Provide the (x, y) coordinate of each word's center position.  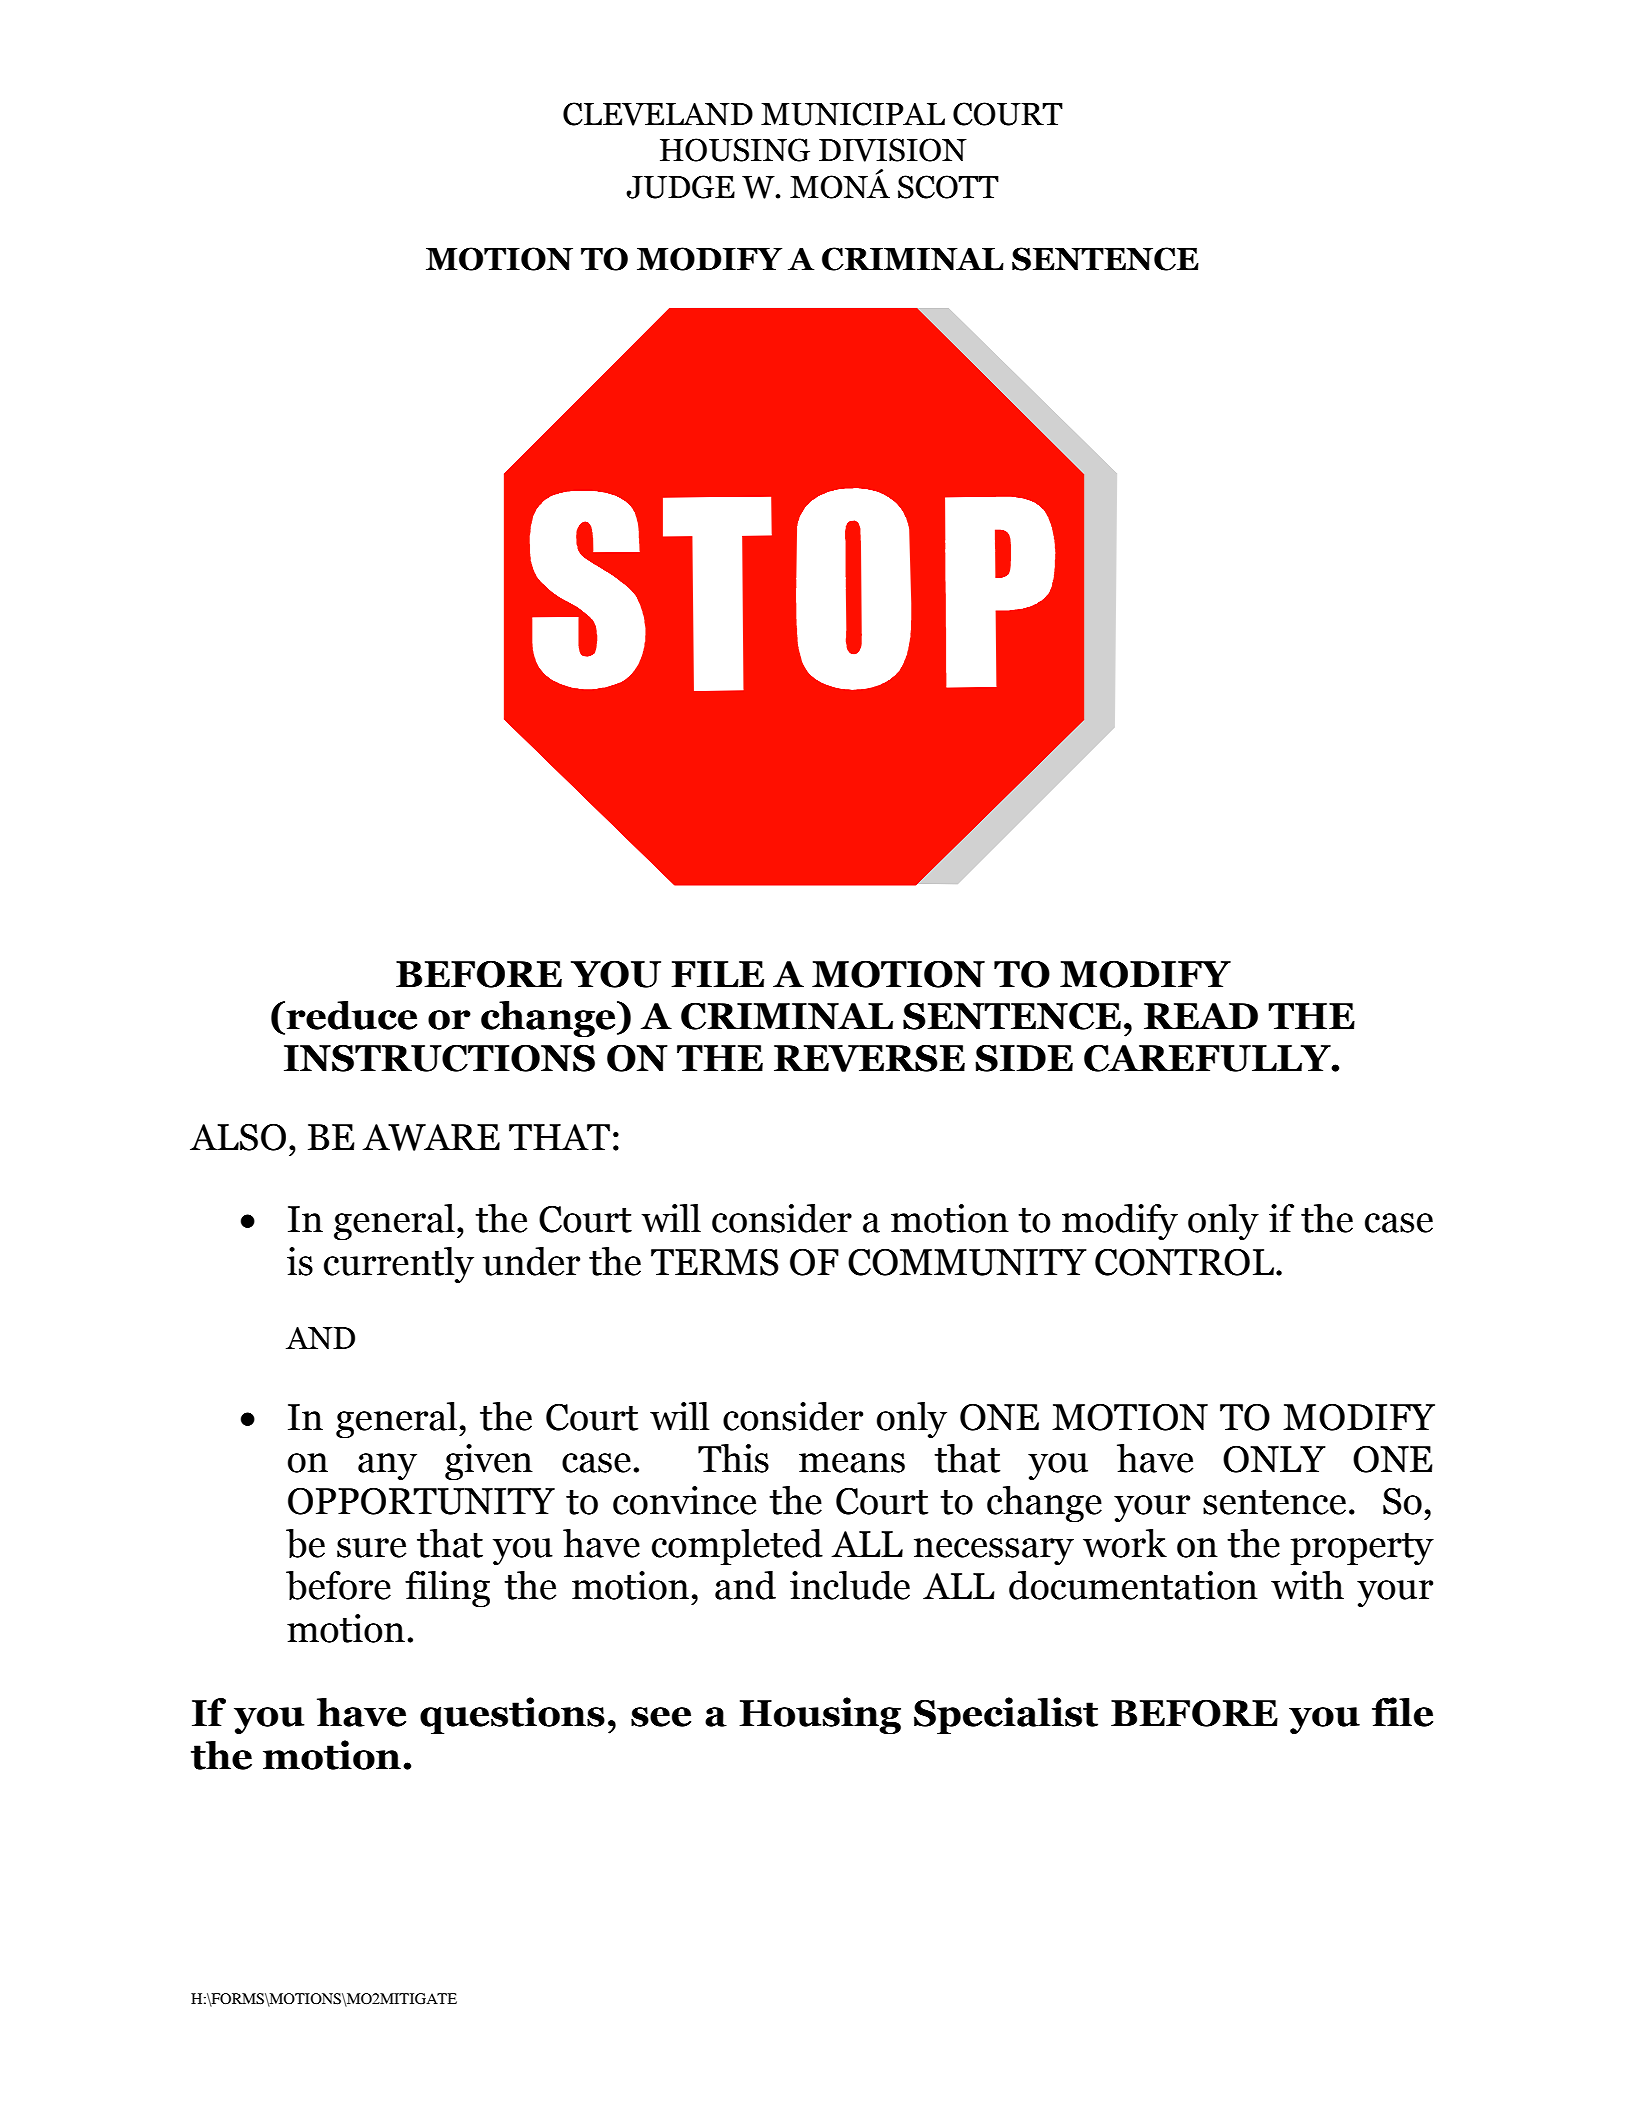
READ (1201, 1016)
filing (447, 1589)
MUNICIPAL (853, 114)
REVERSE (869, 1058)
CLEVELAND (658, 114)
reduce (351, 1015)
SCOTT (948, 187)
